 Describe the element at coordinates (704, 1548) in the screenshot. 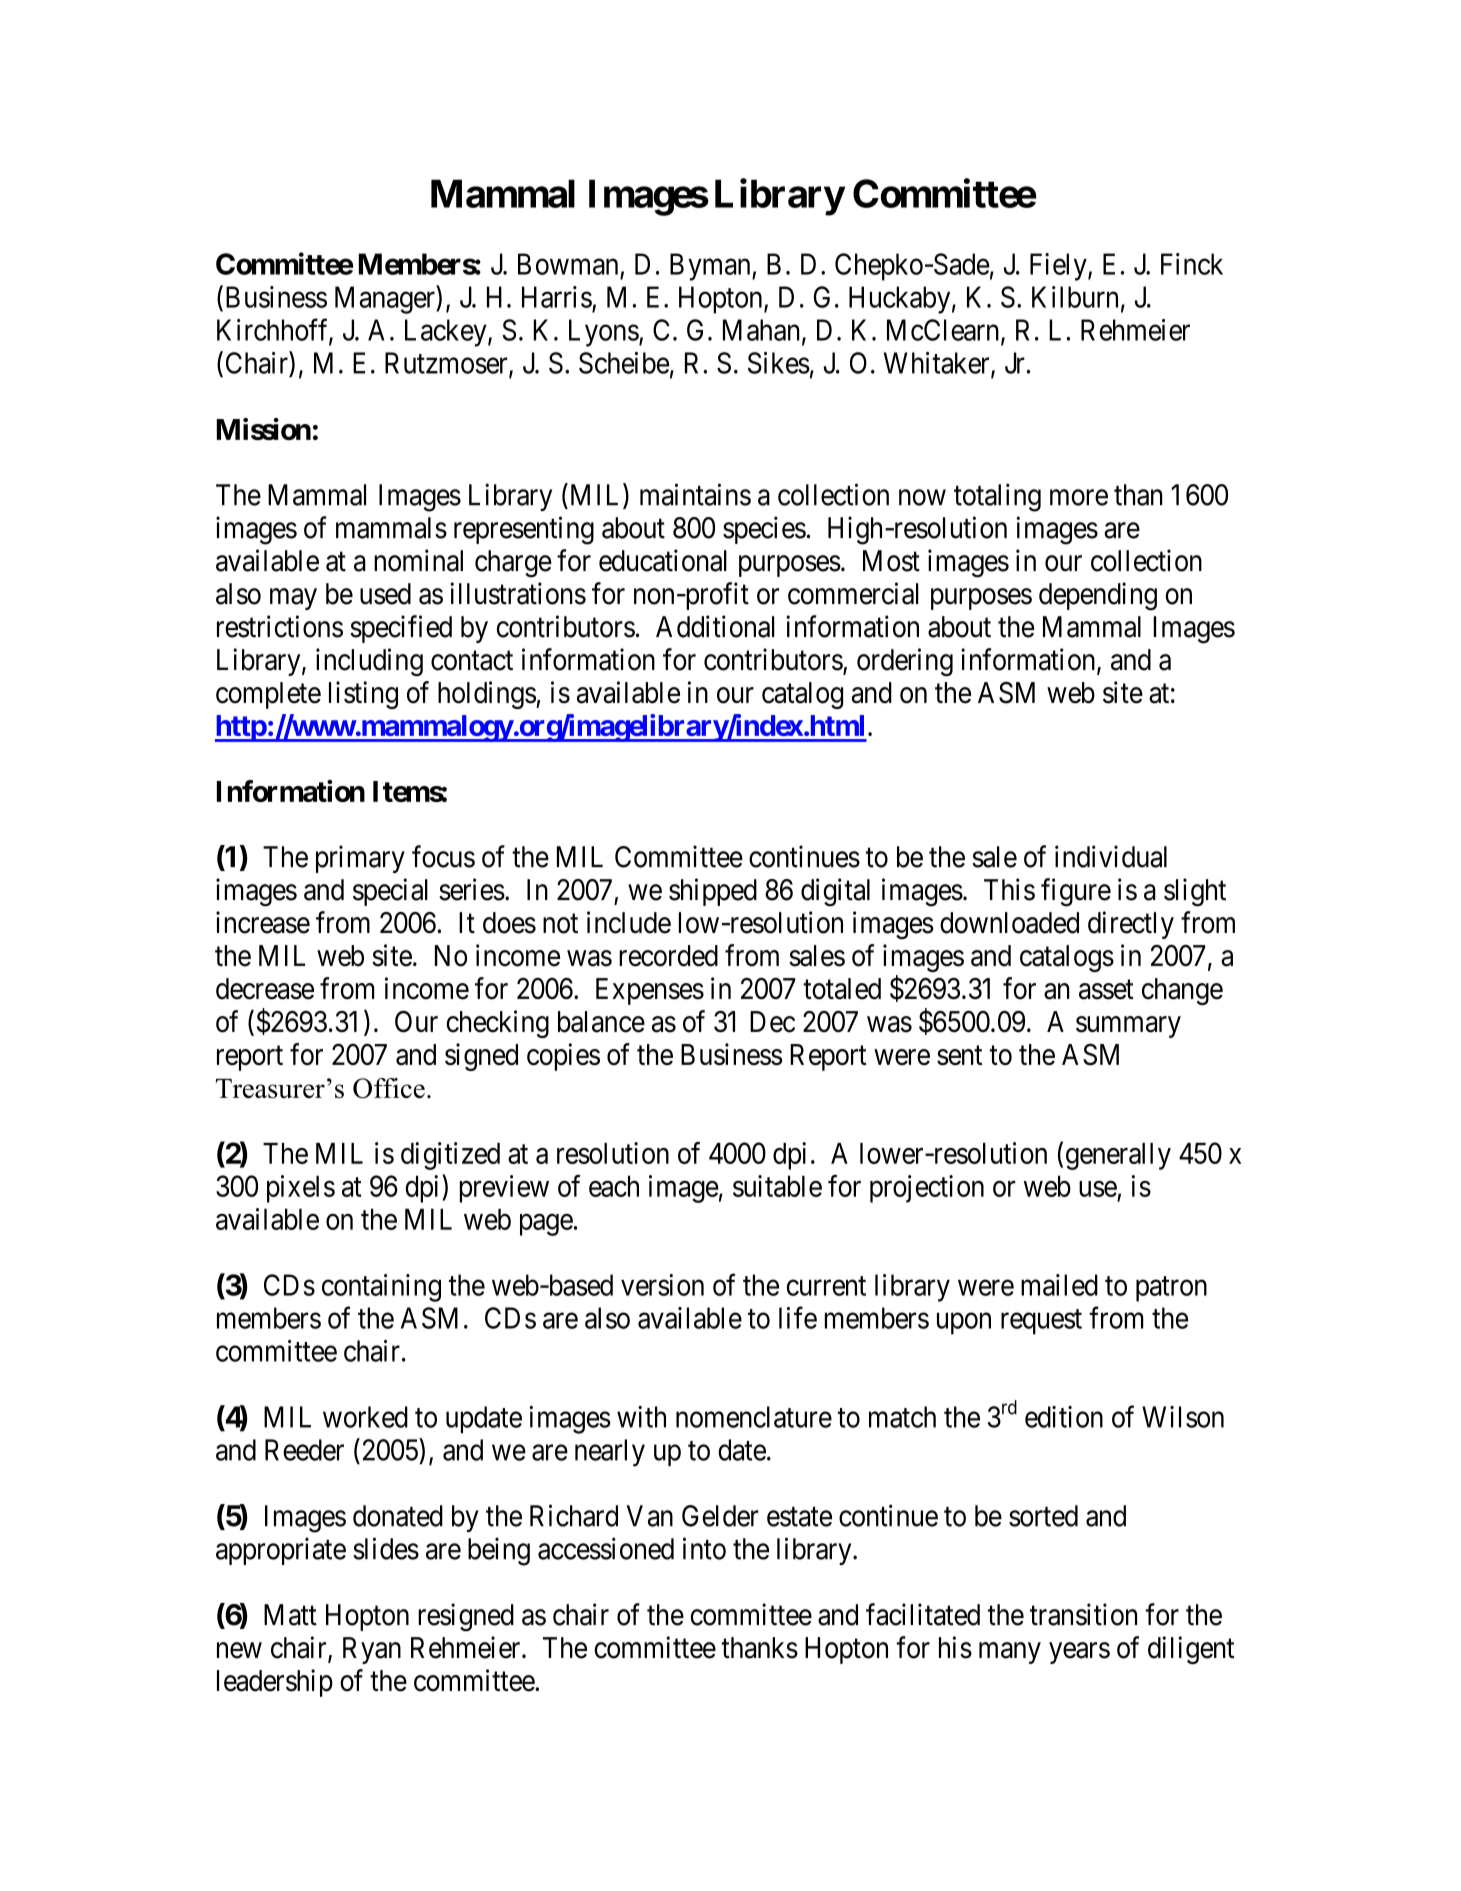

I see `into` at that location.
